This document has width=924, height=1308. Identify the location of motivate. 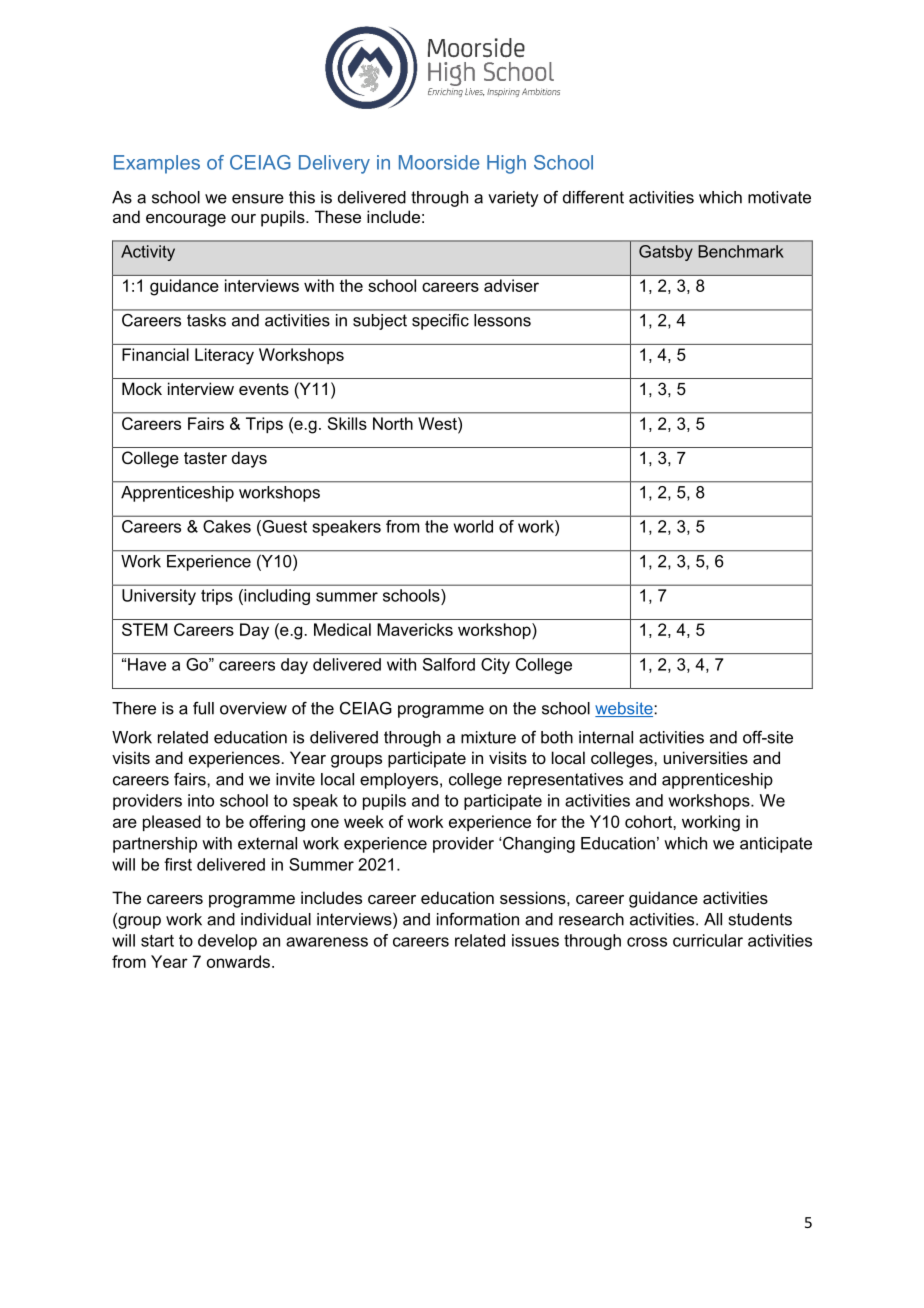
(779, 197).
